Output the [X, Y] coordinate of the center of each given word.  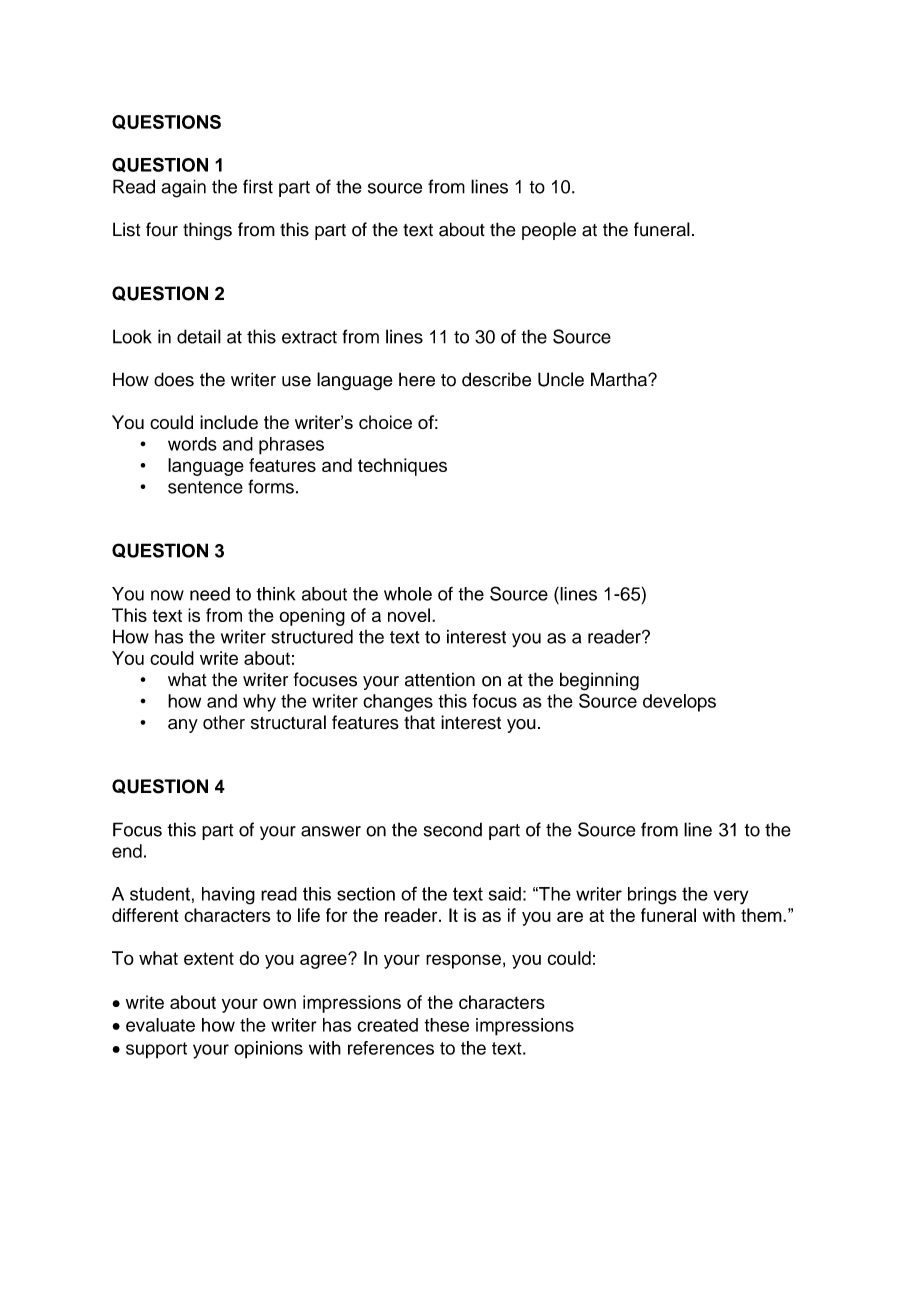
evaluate [160, 1025]
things [207, 231]
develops [679, 703]
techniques [402, 467]
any [183, 726]
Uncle [561, 379]
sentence [205, 487]
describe [496, 379]
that [419, 722]
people [549, 231]
